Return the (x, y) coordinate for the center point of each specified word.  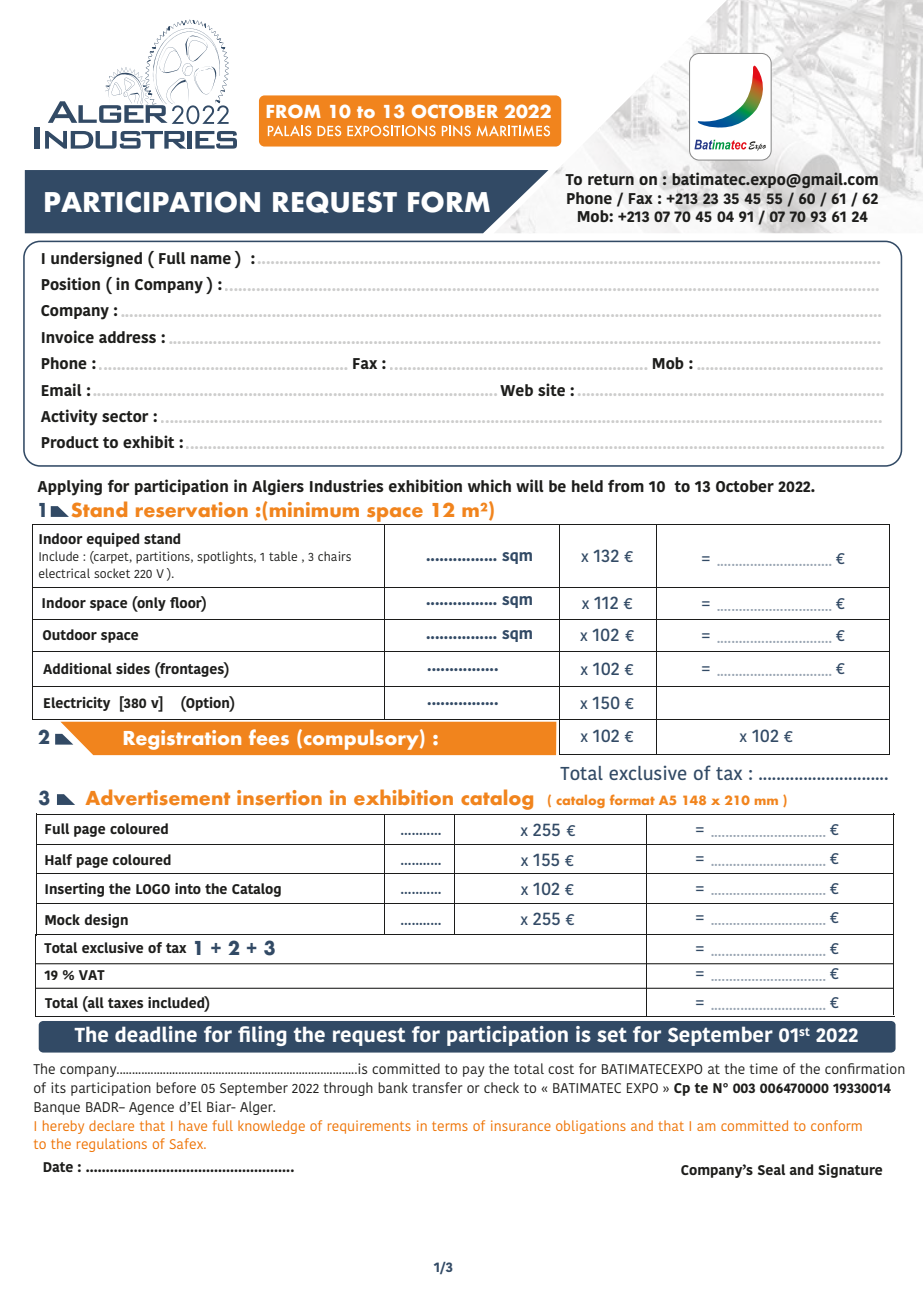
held (587, 486)
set (612, 1034)
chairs (334, 556)
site (551, 389)
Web (516, 390)
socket (112, 573)
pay (474, 1071)
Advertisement (157, 797)
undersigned (96, 259)
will (530, 485)
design (106, 921)
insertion (279, 797)
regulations (112, 1145)
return (611, 179)
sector (125, 416)
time (763, 1068)
